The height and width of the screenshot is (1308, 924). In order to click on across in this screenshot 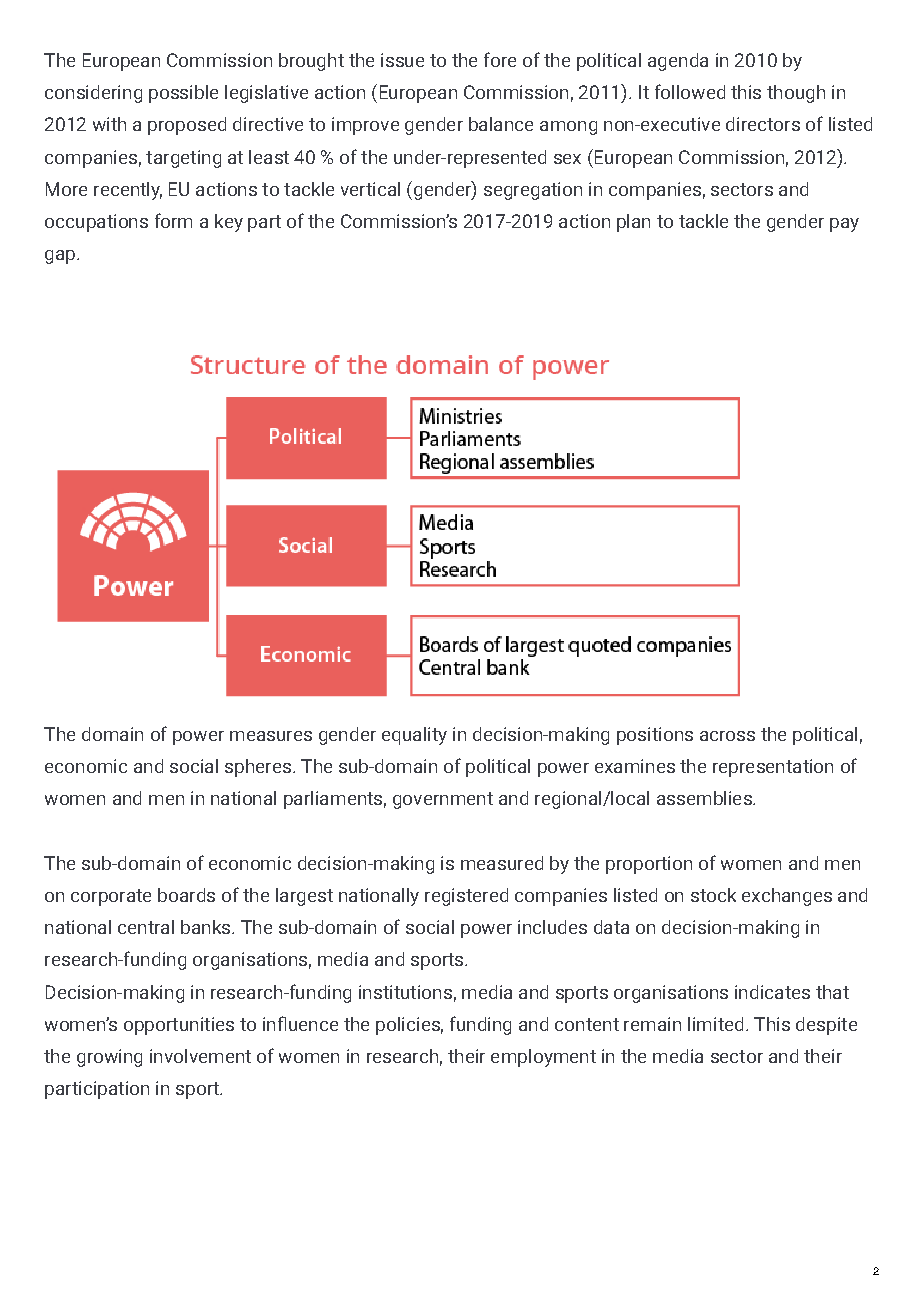, I will do `click(727, 736)`.
